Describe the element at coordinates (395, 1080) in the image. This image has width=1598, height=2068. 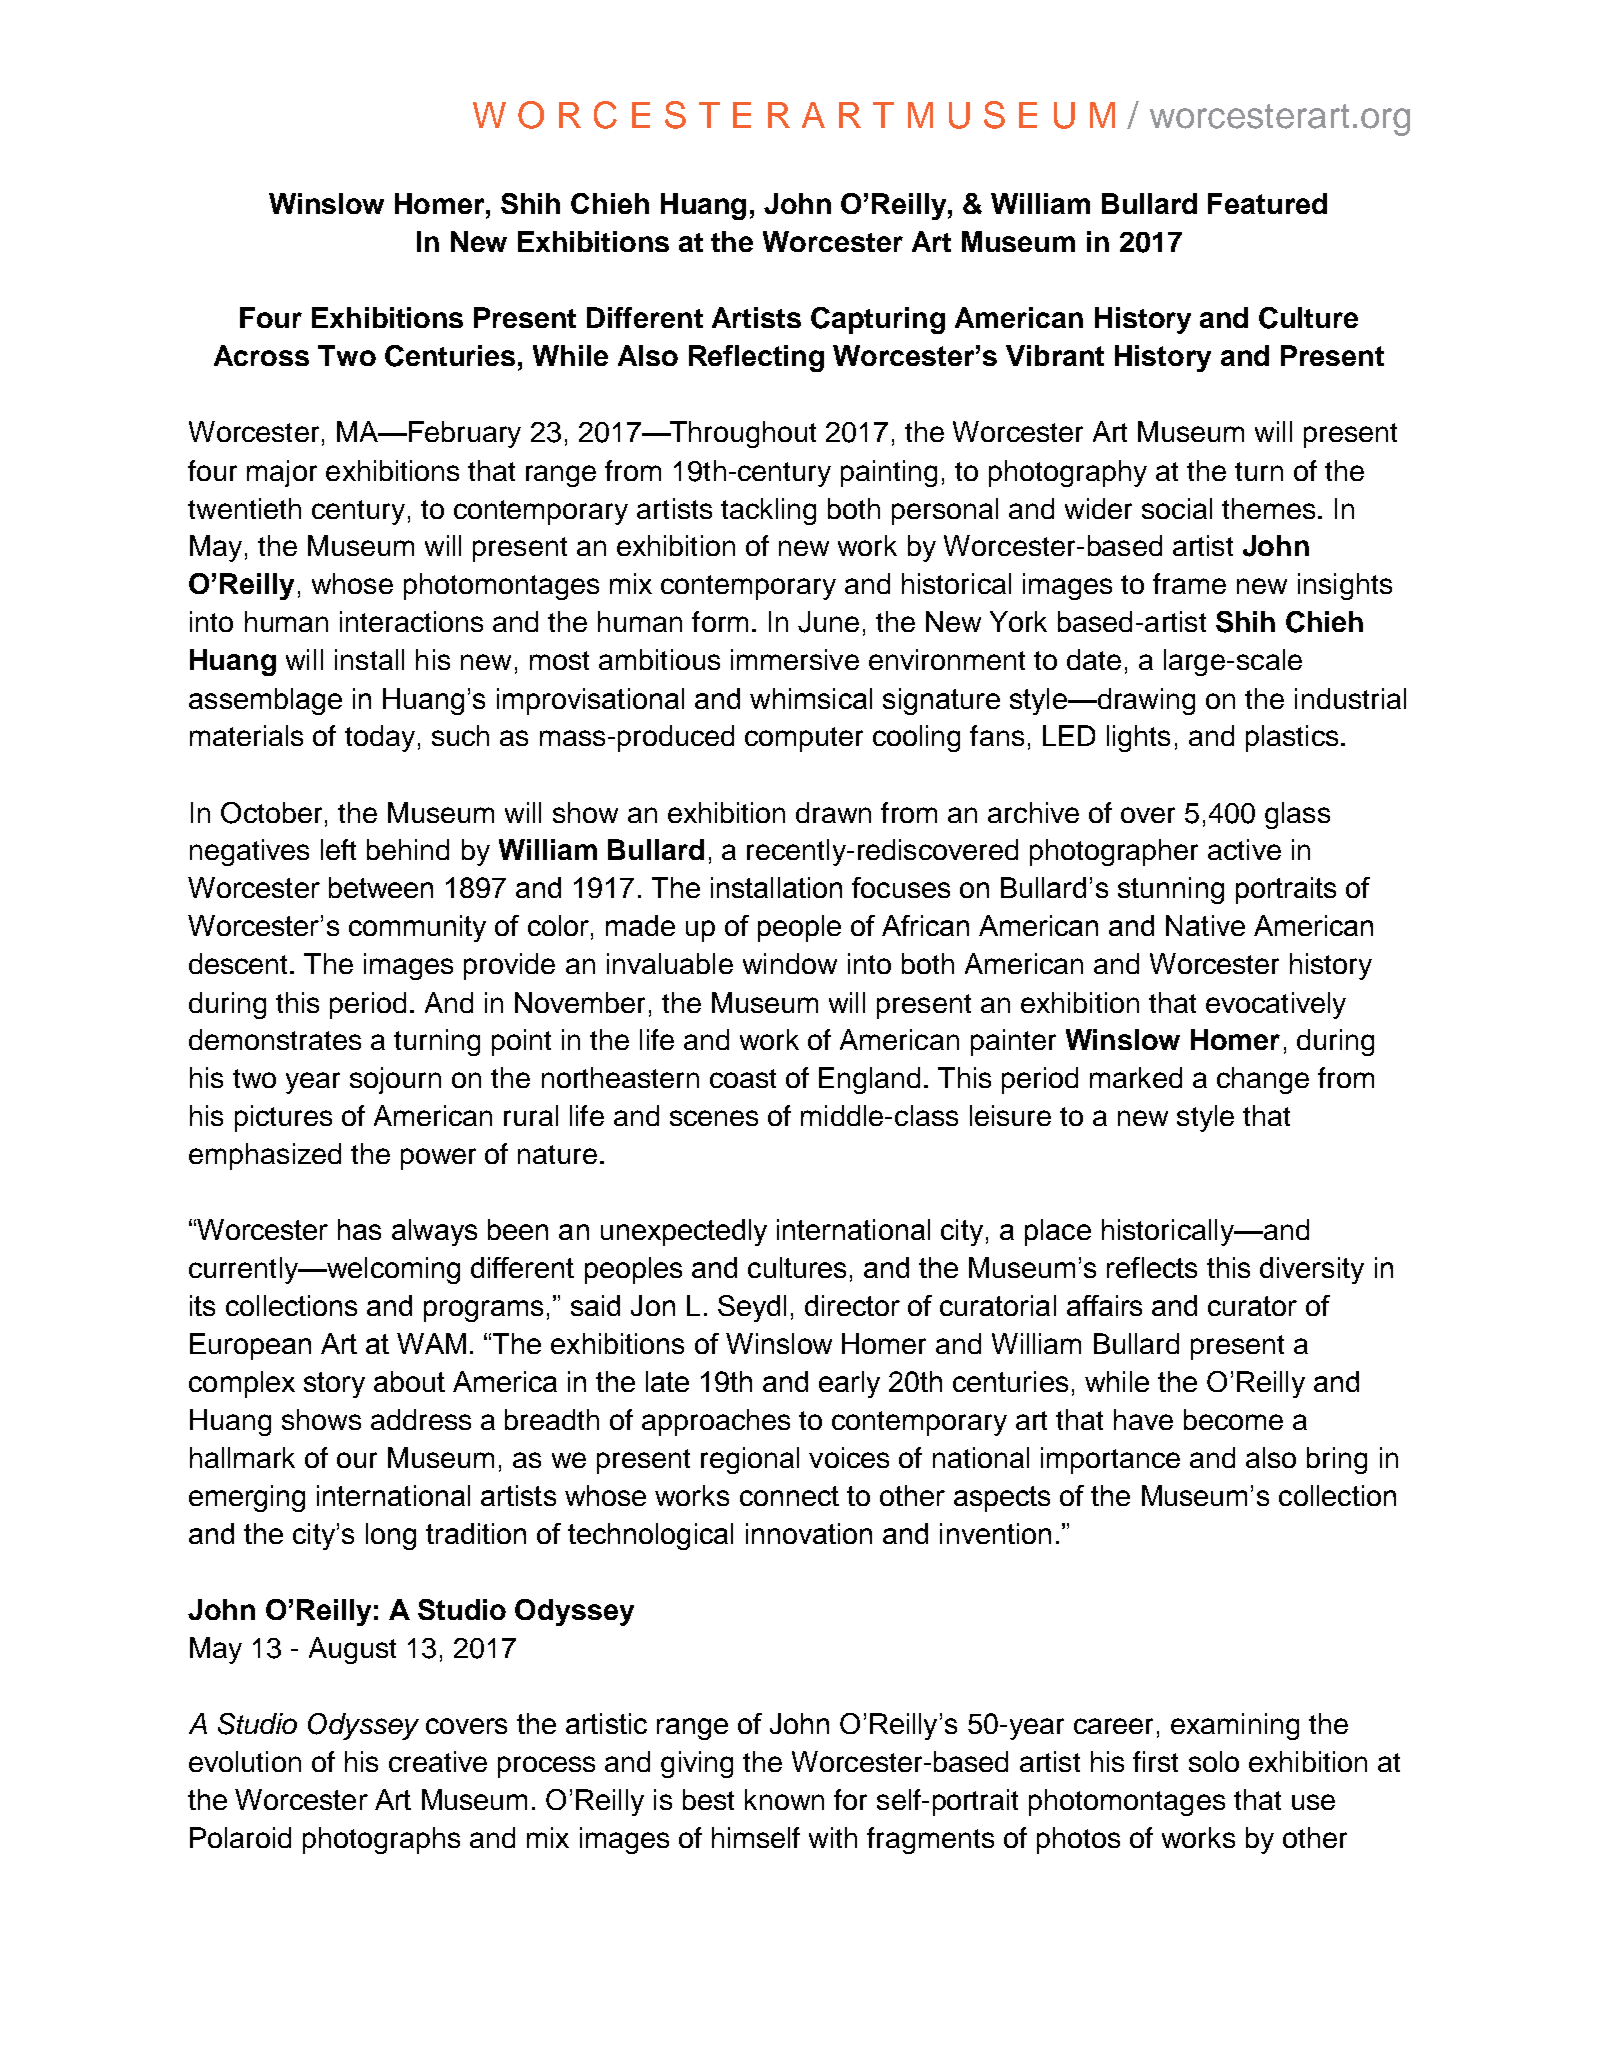
I see `sojourn` at that location.
